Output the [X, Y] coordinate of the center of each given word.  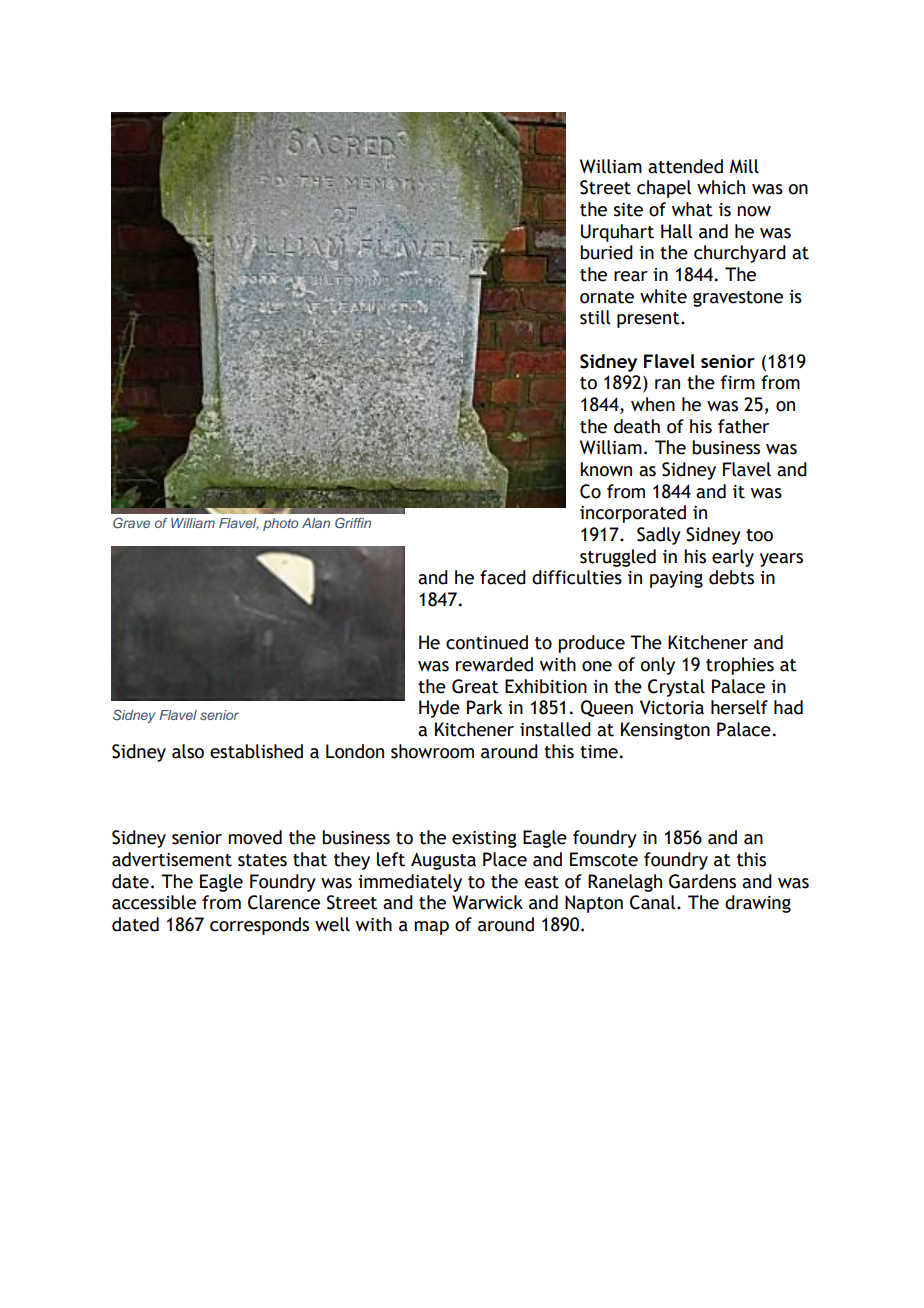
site [628, 210]
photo [280, 524]
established [256, 751]
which [721, 187]
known [606, 469]
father [743, 426]
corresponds [259, 926]
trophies [740, 666]
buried [606, 252]
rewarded [494, 664]
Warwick [487, 902]
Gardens [702, 881]
